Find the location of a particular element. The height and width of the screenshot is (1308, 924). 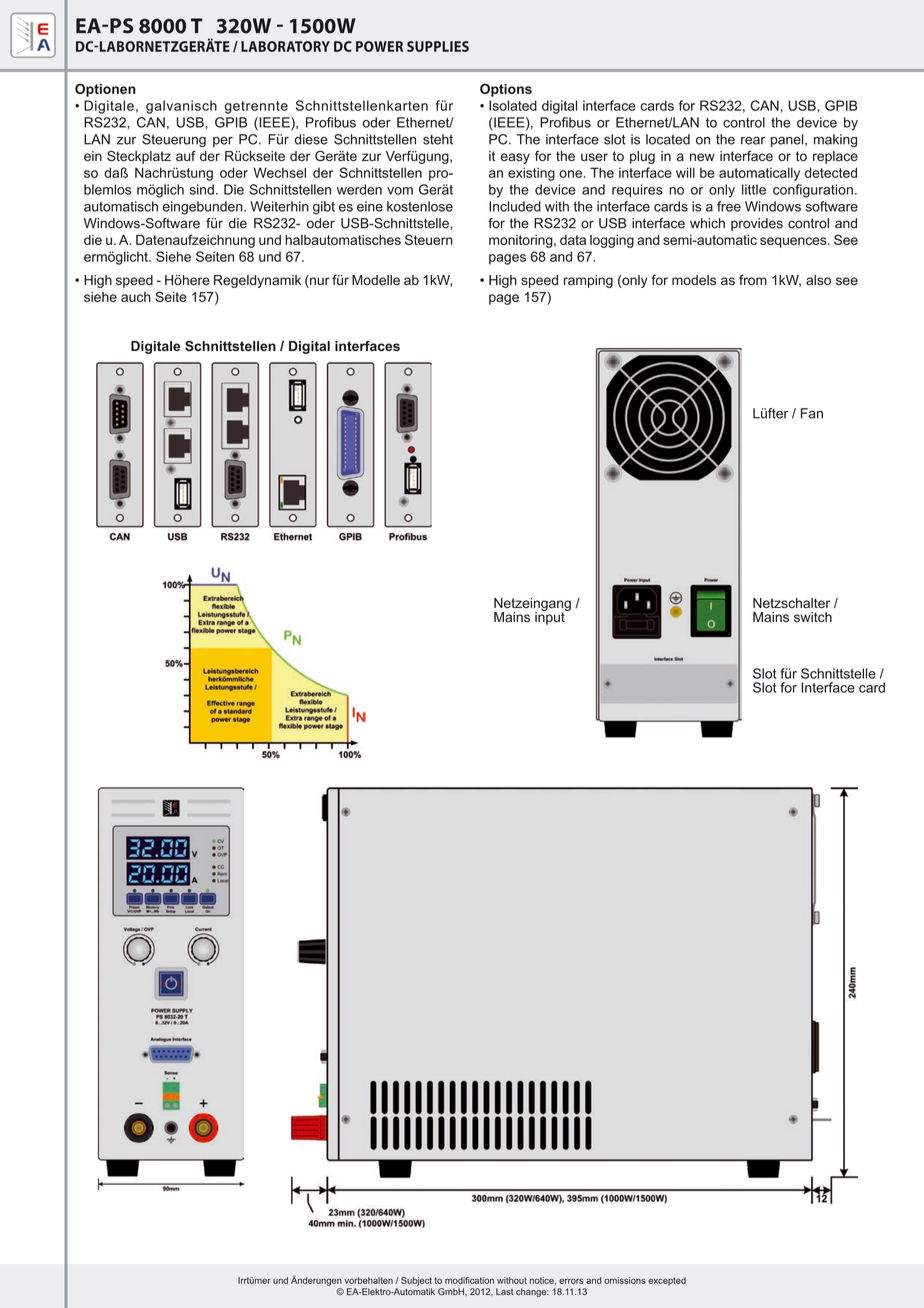

per is located at coordinates (223, 141).
